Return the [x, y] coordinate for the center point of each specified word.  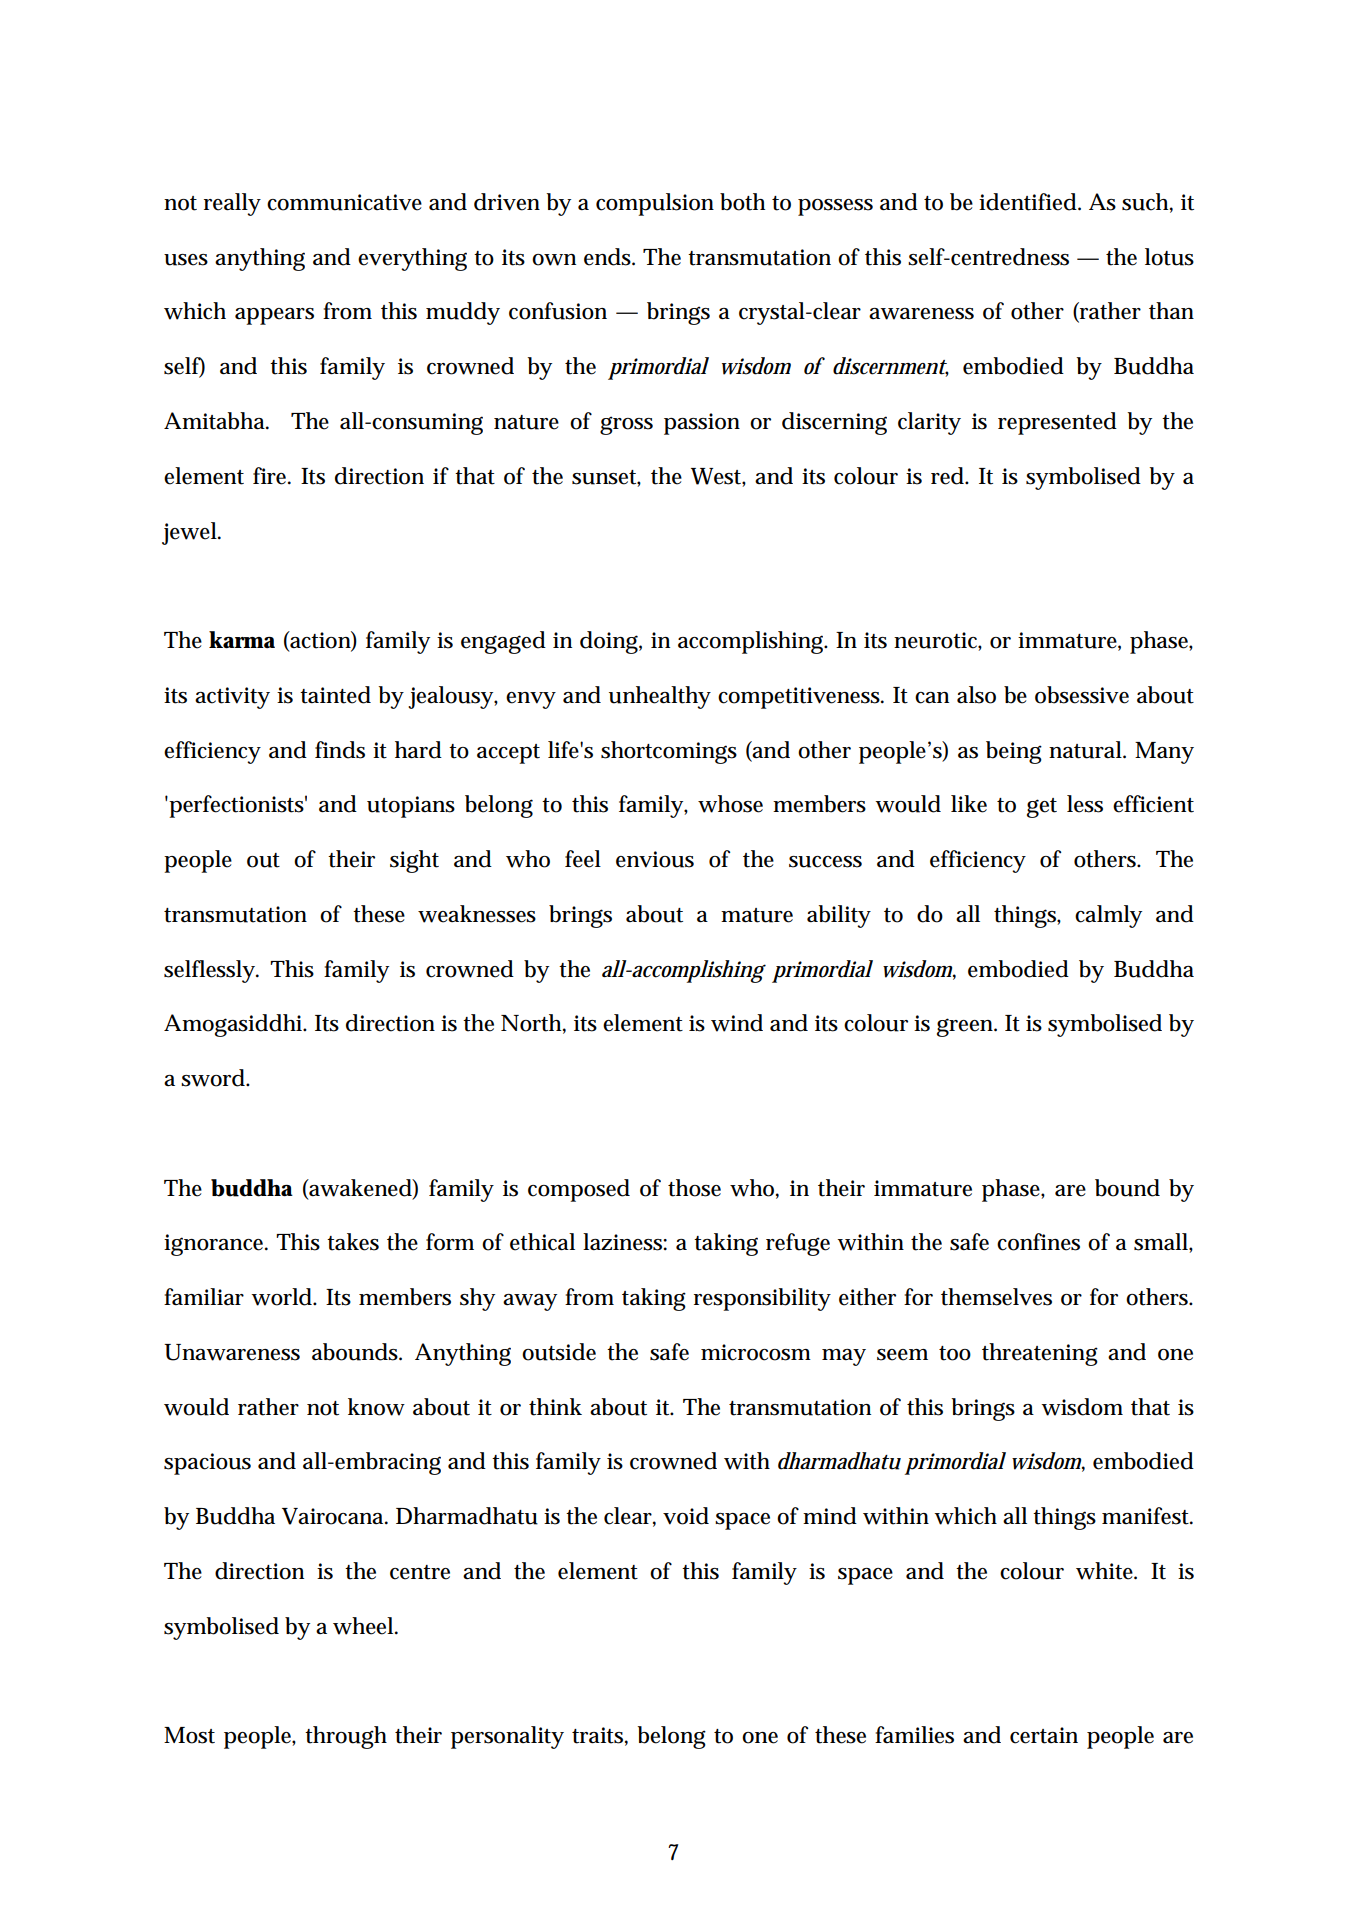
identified [1028, 202]
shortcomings [669, 752]
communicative [344, 202]
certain [1044, 1735]
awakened [360, 1188]
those [694, 1188]
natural [1086, 750]
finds [340, 750]
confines [1038, 1242]
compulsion [655, 204]
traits [597, 1735]
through [346, 1737]
